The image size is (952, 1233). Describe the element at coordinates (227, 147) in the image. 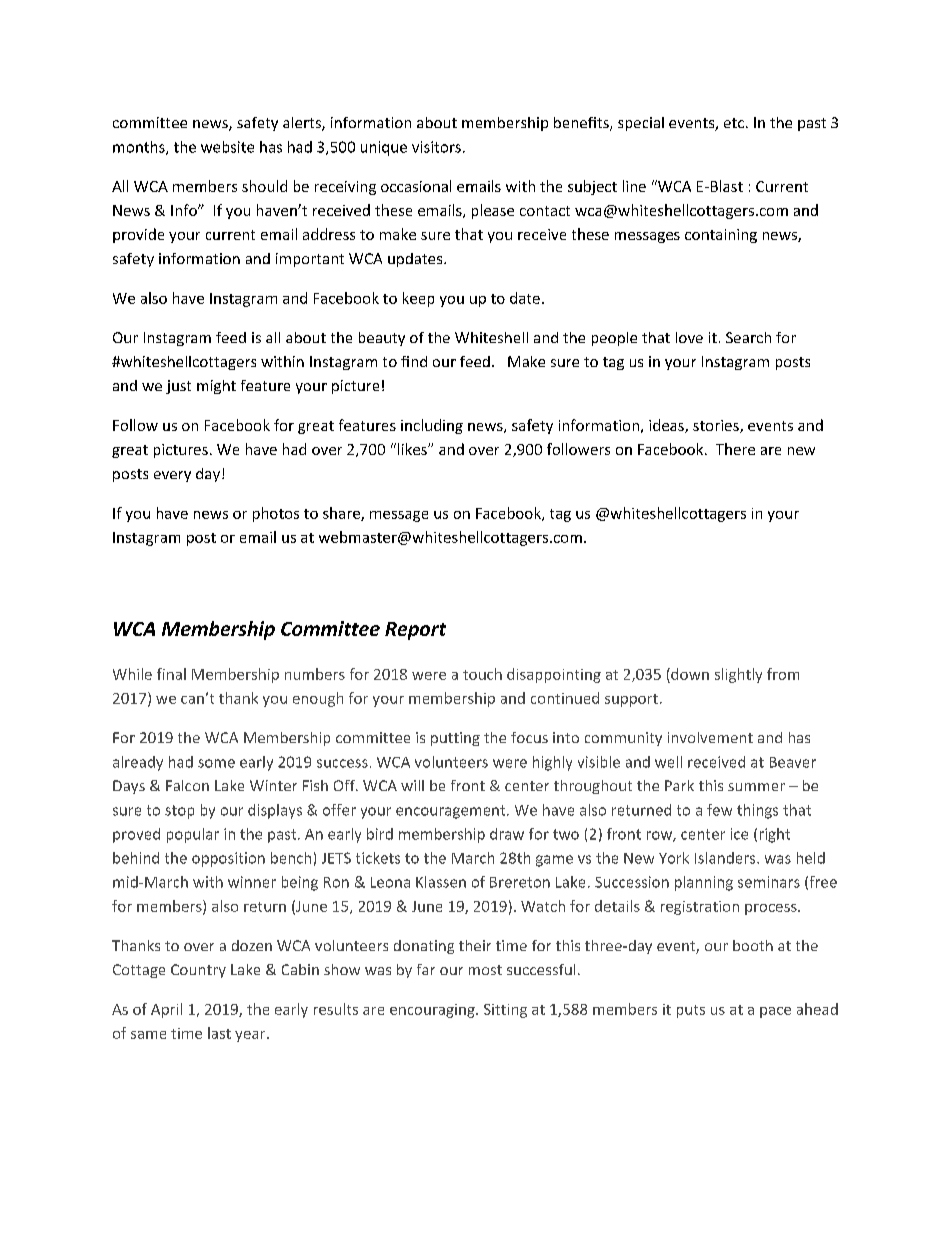

I see `website` at that location.
